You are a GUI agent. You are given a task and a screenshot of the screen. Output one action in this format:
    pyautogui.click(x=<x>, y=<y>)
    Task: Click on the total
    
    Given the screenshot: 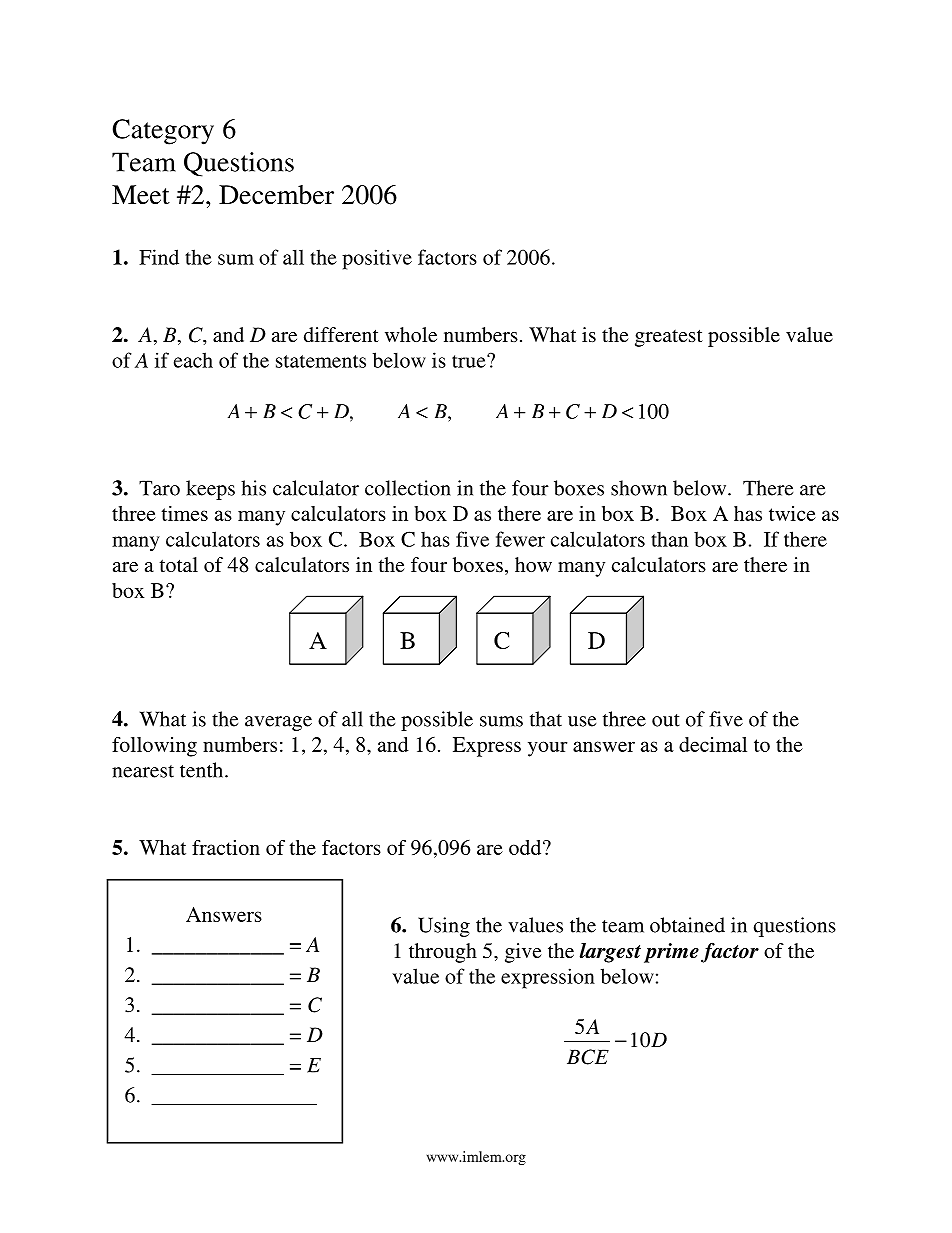 What is the action you would take?
    pyautogui.click(x=179, y=564)
